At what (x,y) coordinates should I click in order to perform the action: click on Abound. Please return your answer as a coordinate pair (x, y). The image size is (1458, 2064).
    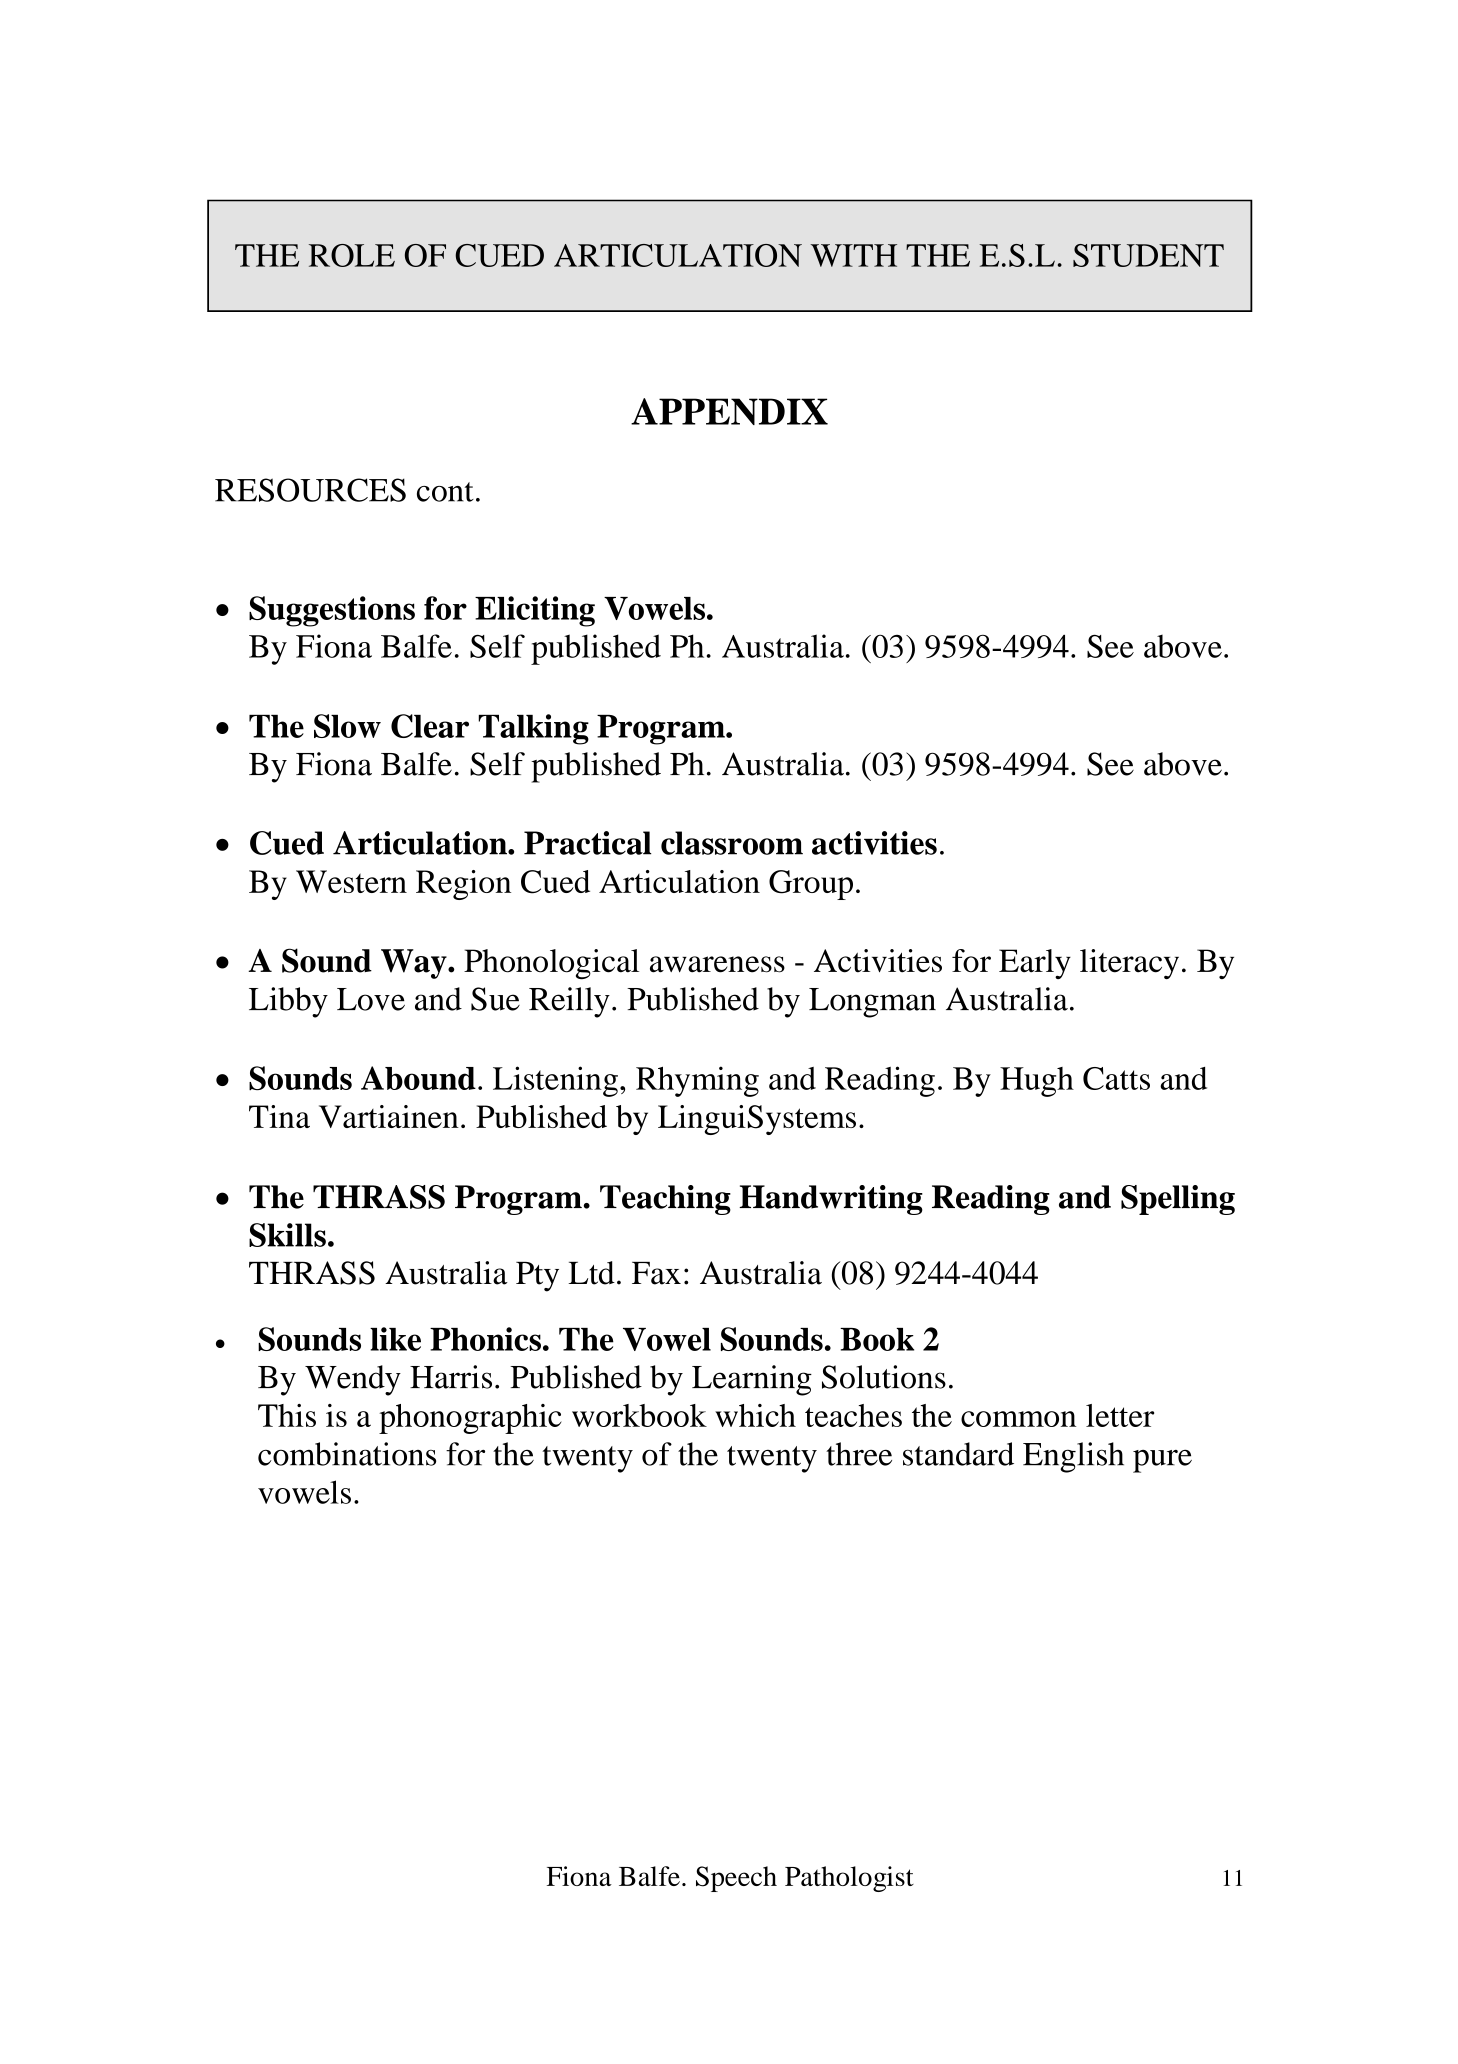
    Looking at the image, I should click on (418, 1078).
